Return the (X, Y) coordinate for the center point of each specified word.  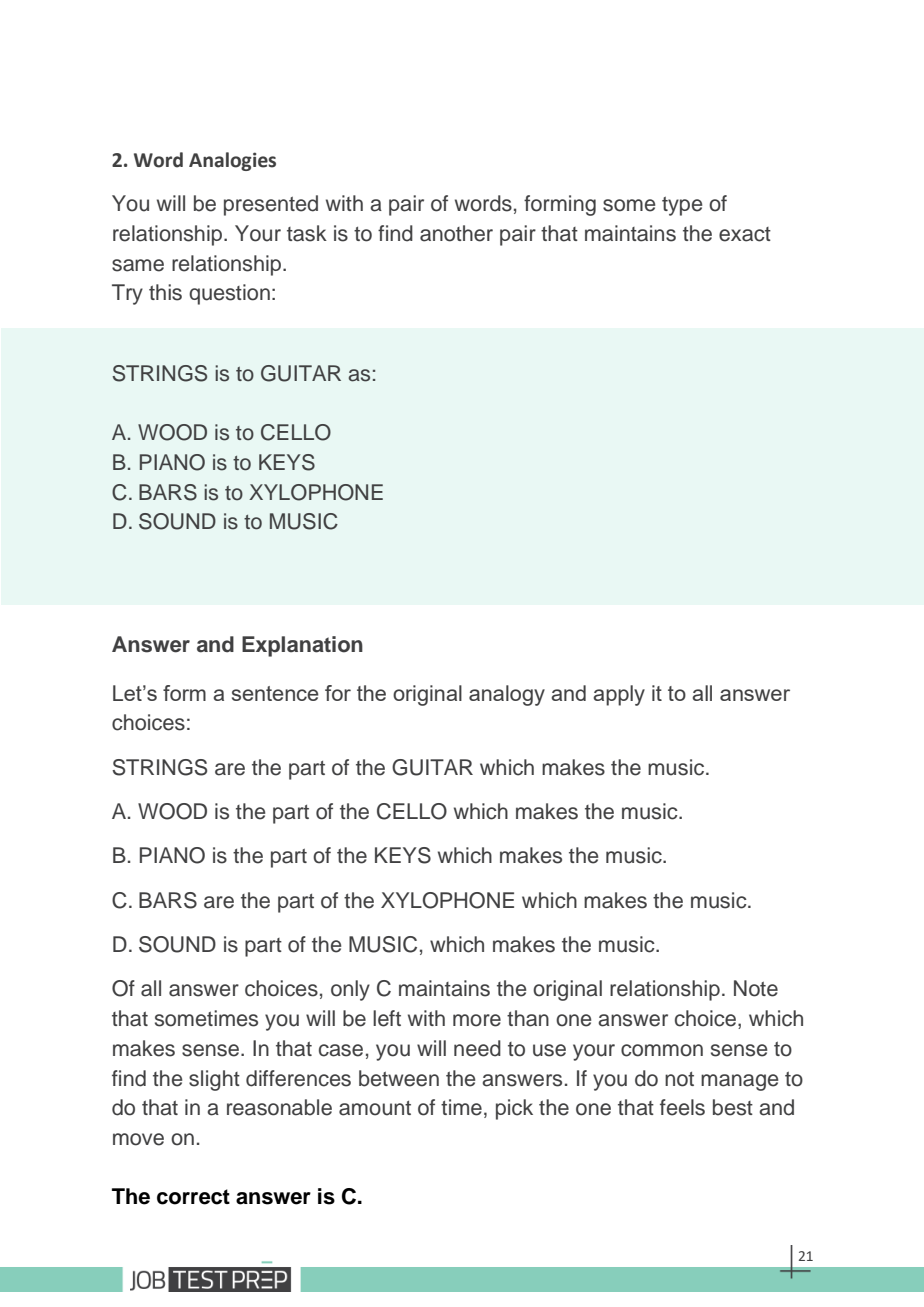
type (682, 206)
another (456, 233)
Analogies (232, 161)
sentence (275, 693)
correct (193, 1197)
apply (619, 695)
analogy (507, 695)
